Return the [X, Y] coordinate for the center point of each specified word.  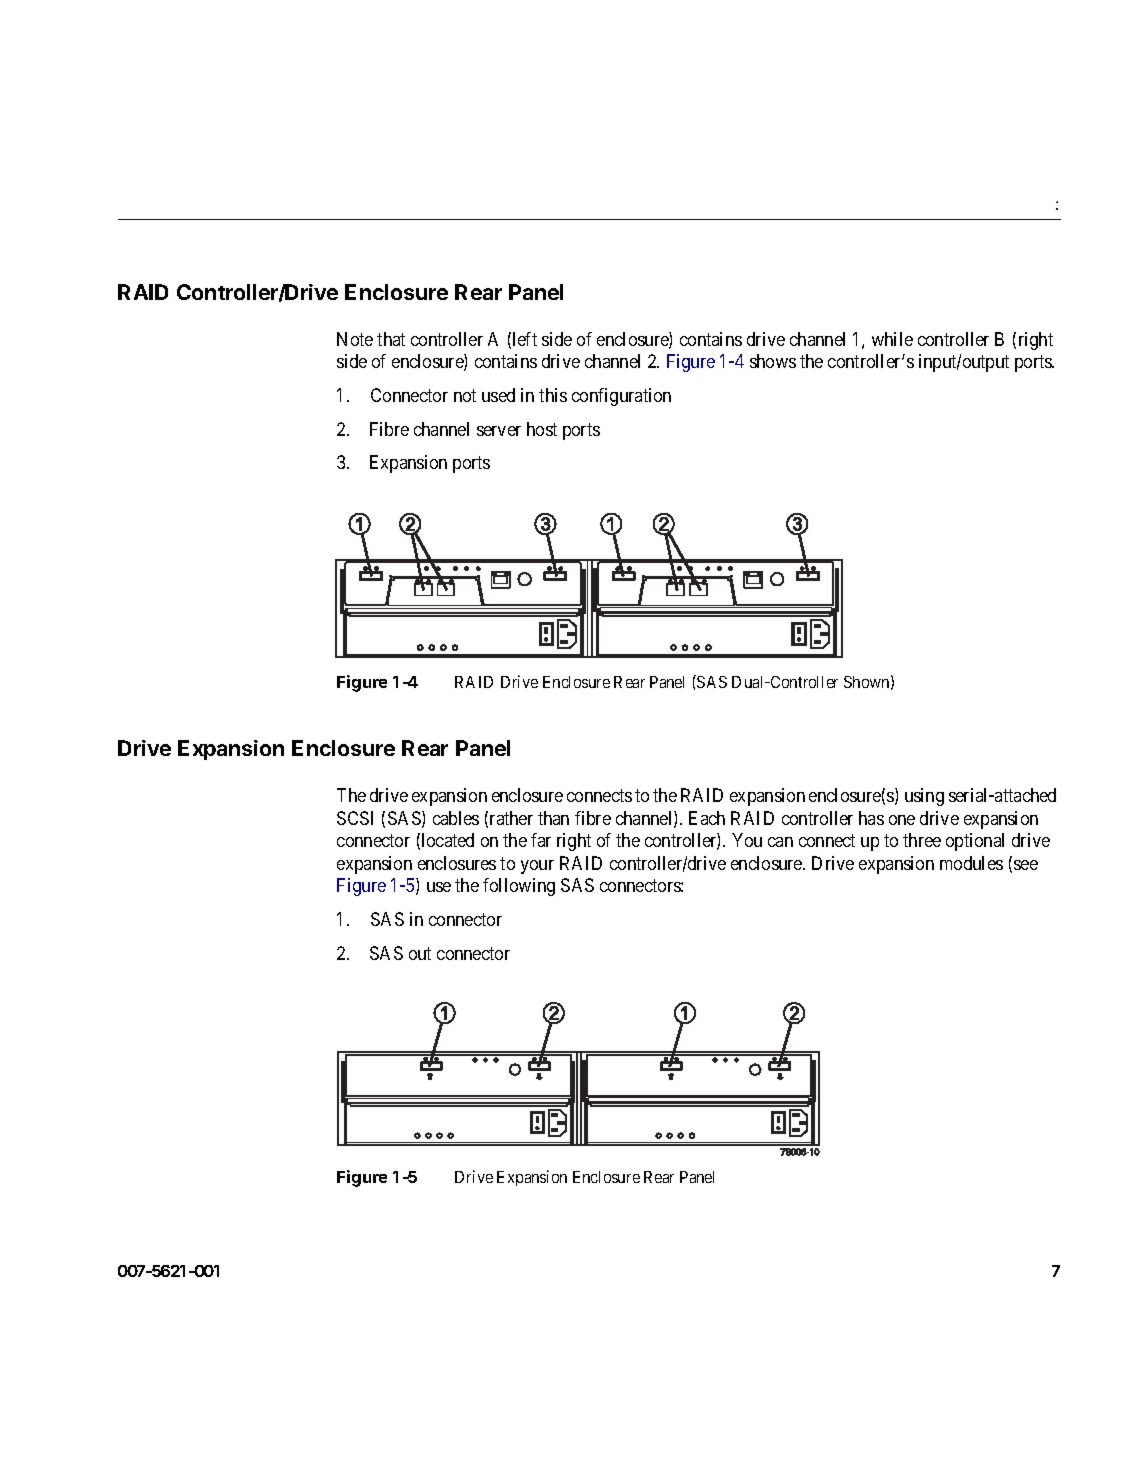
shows [773, 361]
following [519, 887]
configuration [621, 397]
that [391, 339]
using [924, 797]
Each [707, 818]
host [542, 429]
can [780, 842]
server [499, 431]
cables [456, 818]
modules [971, 863]
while [892, 339]
